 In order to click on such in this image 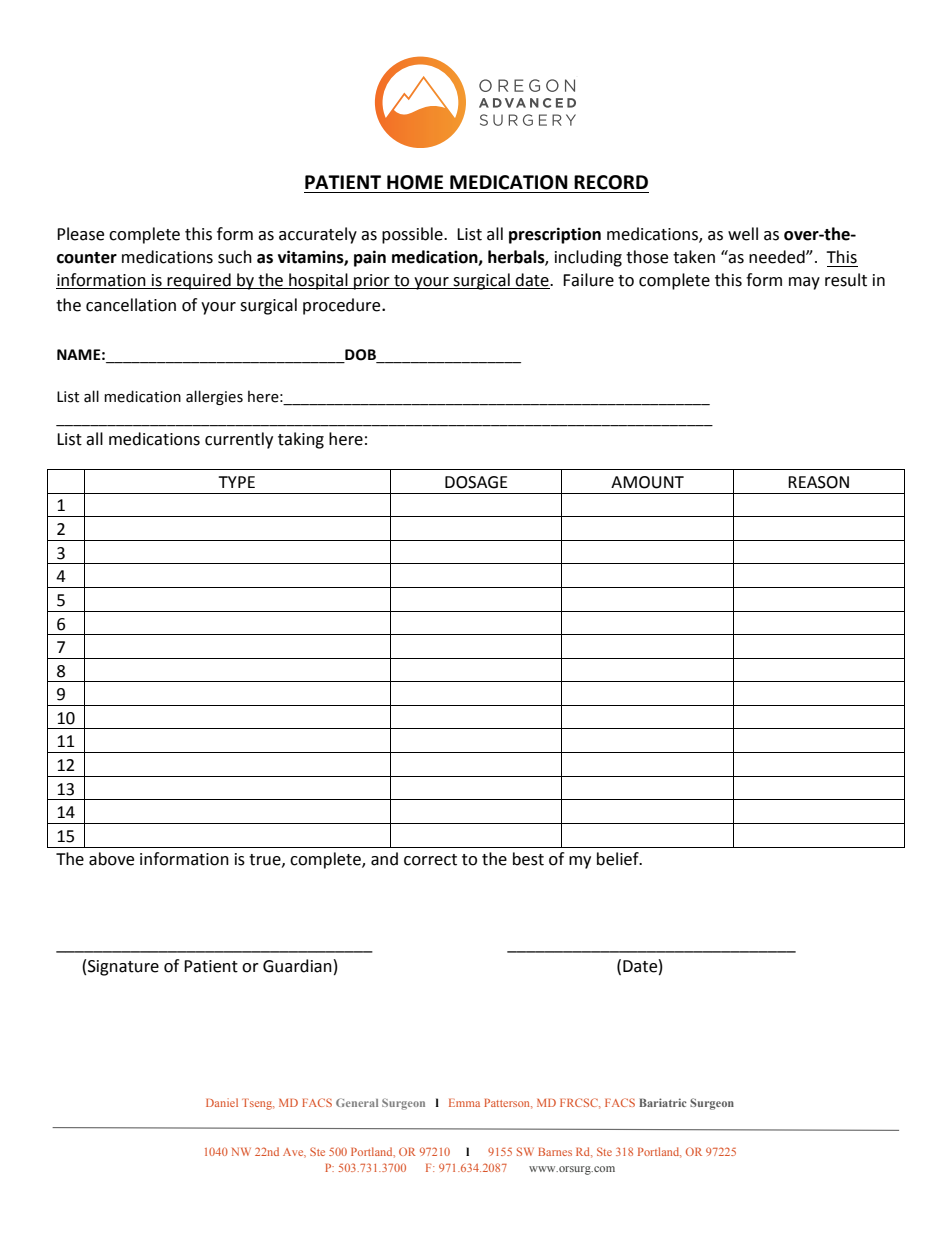, I will do `click(235, 257)`.
